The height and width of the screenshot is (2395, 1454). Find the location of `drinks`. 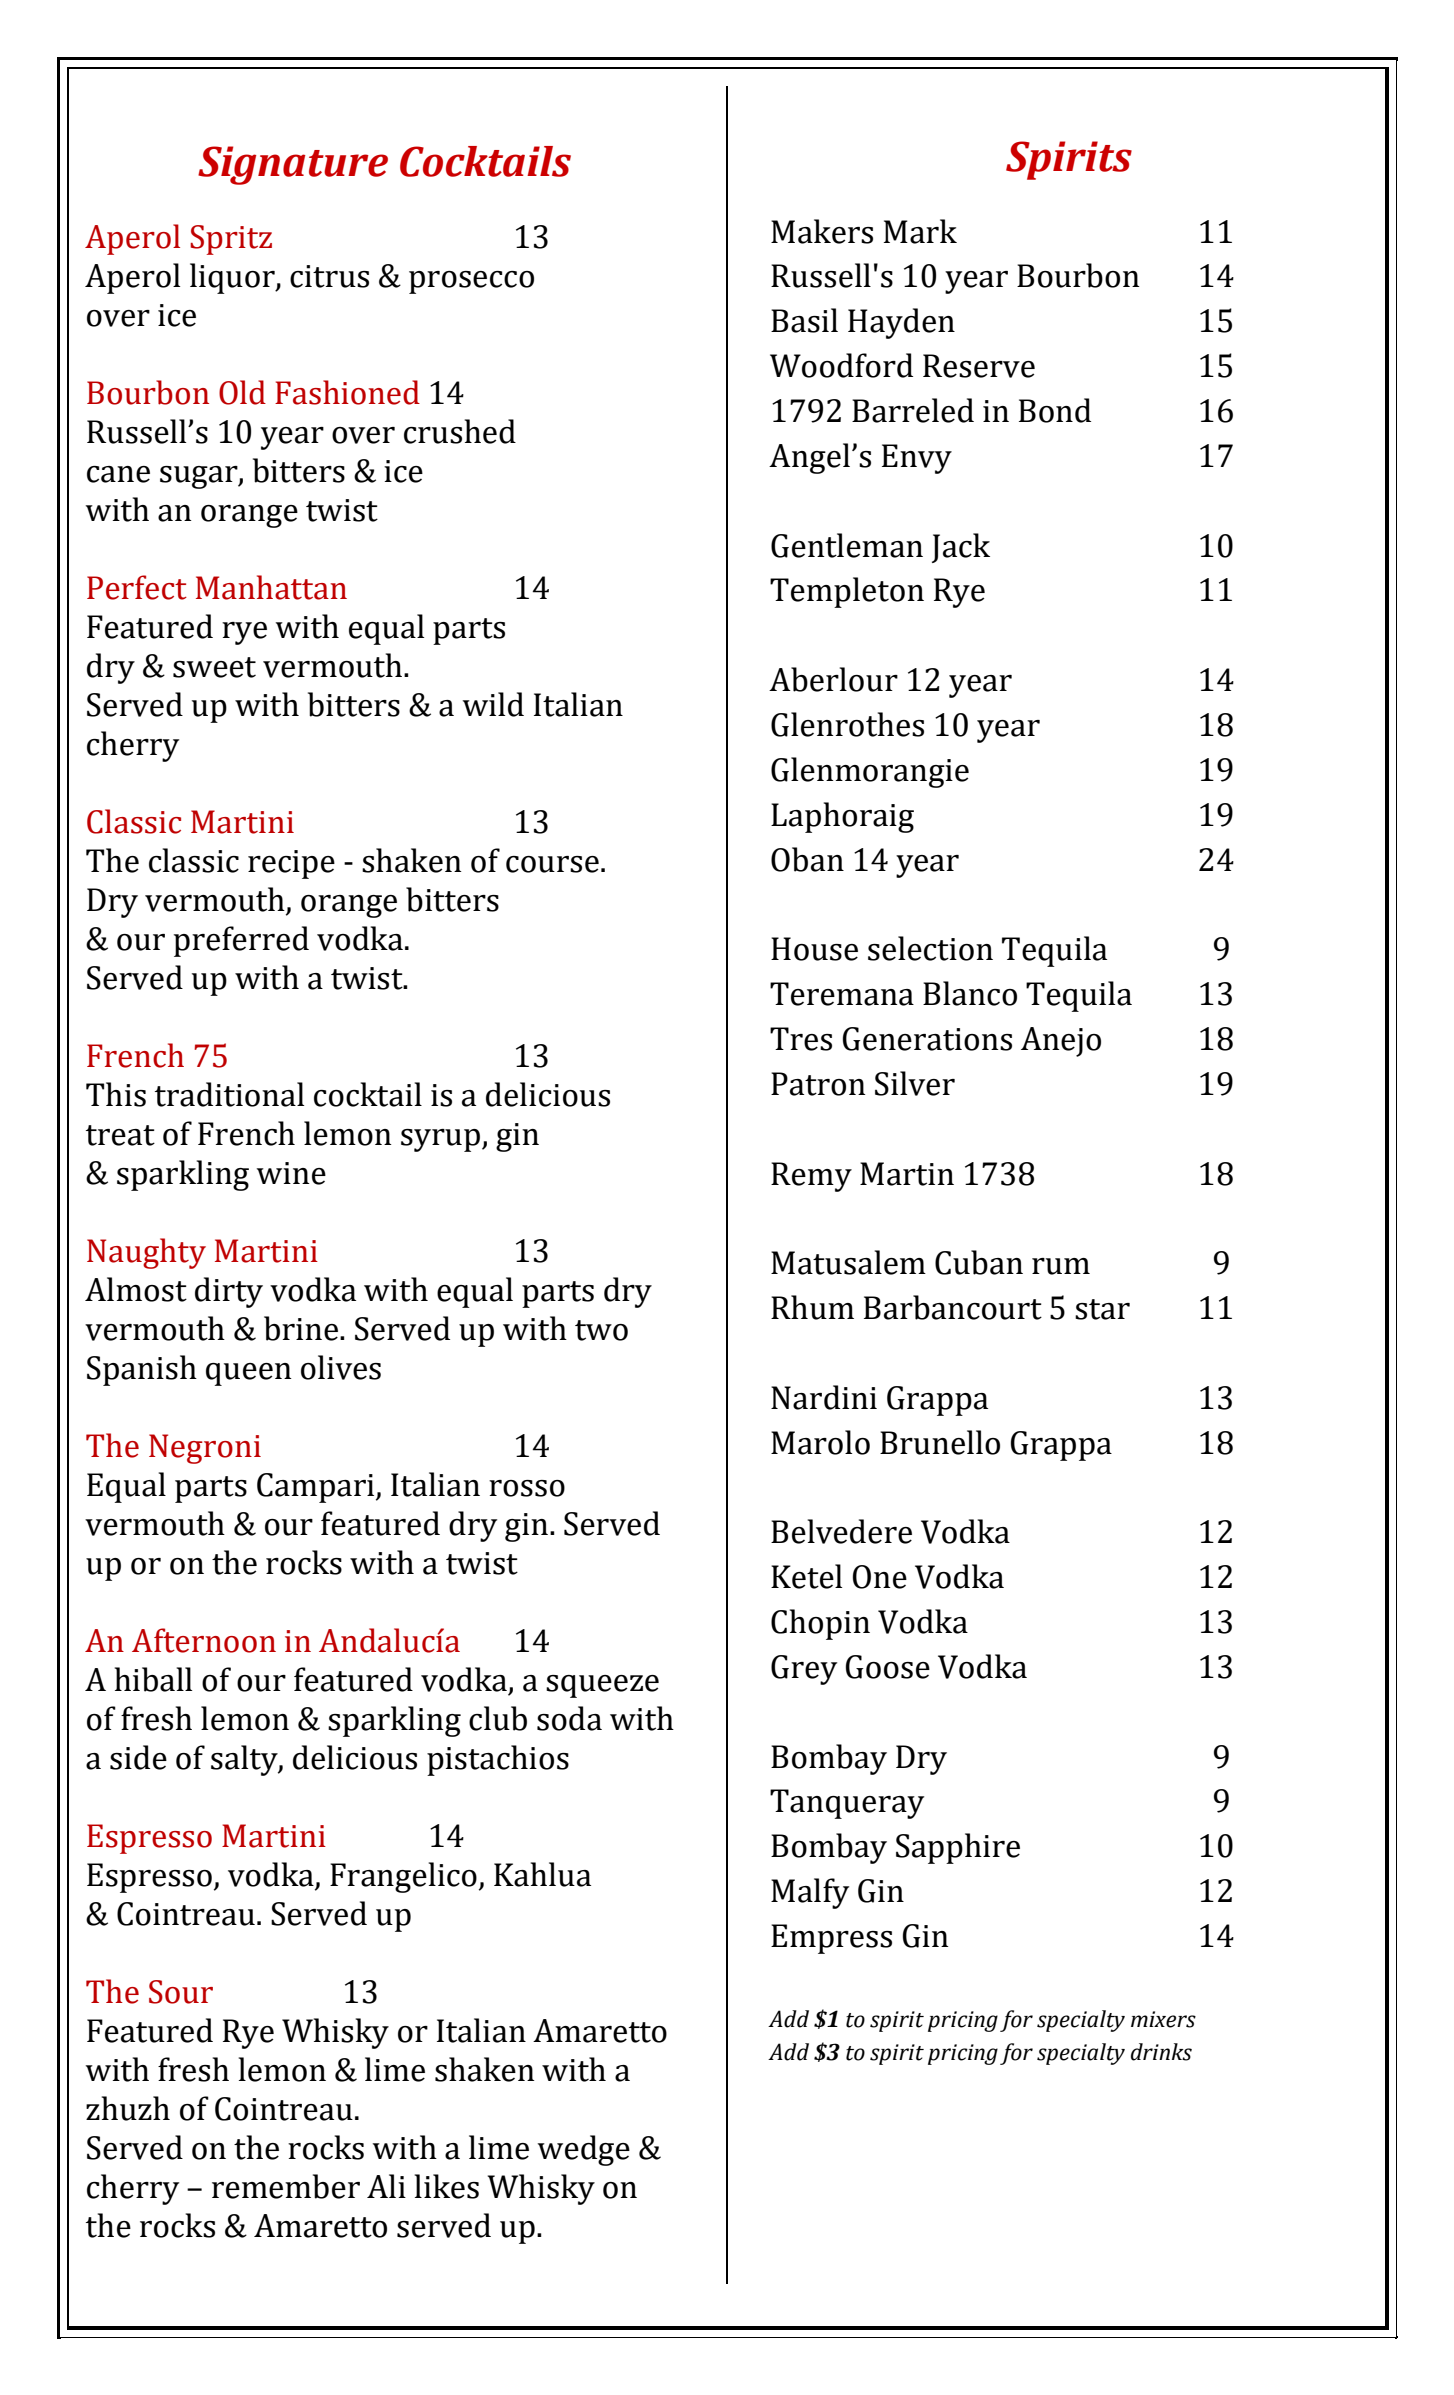

drinks is located at coordinates (1161, 2052).
